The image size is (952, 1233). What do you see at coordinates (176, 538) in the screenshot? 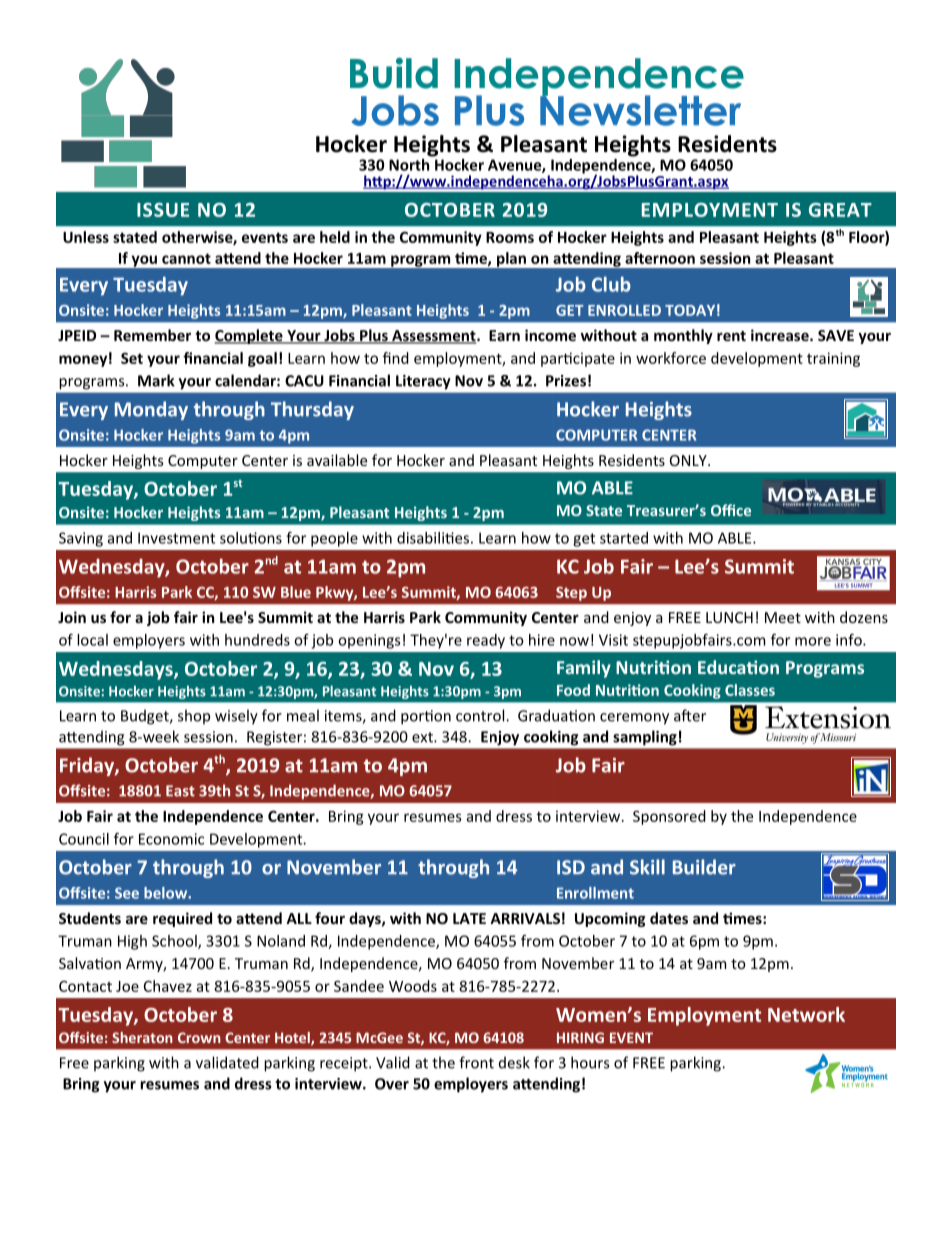
I see `Investment` at bounding box center [176, 538].
